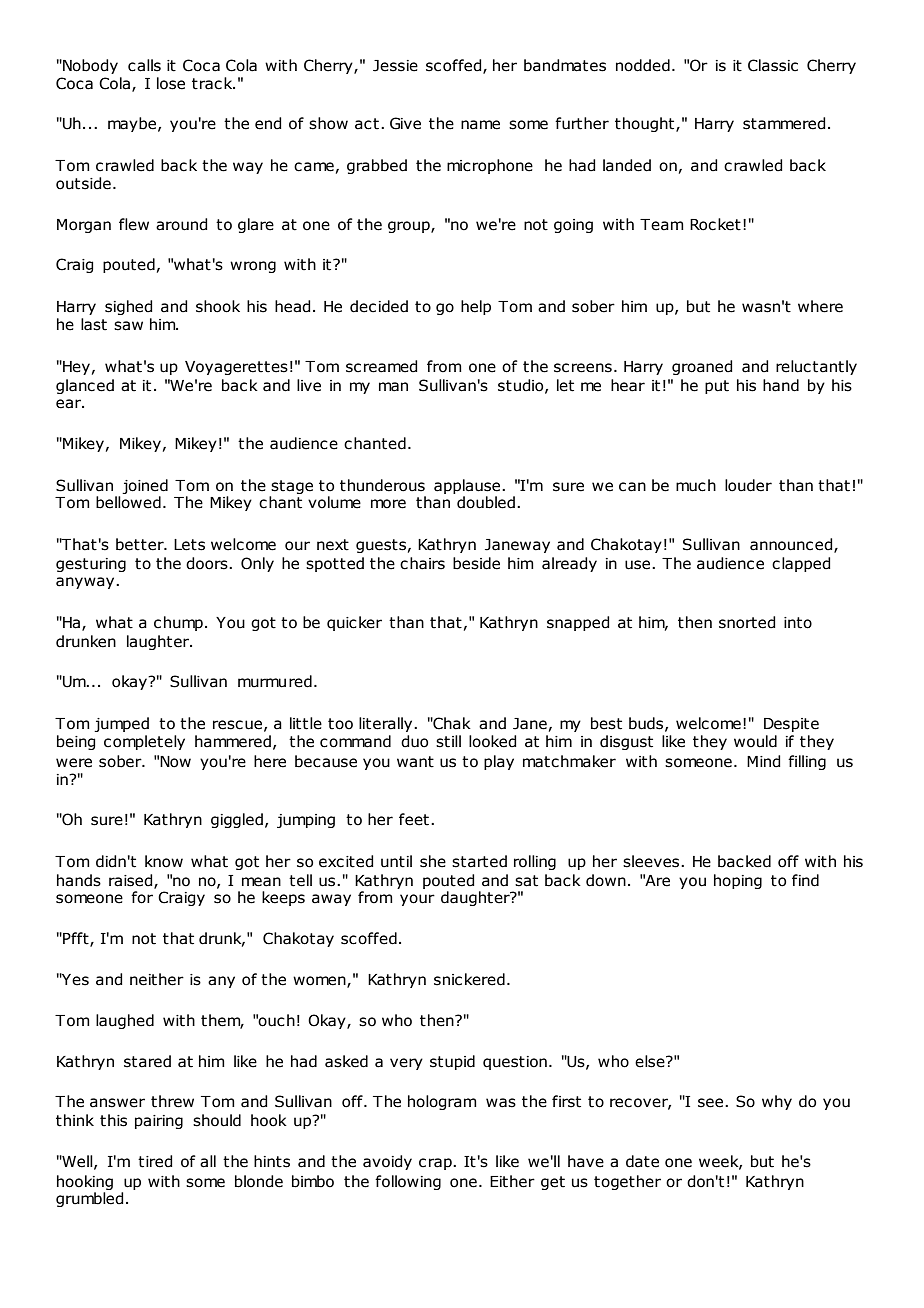 The width and height of the page is (924, 1308). Describe the element at coordinates (171, 83) in the page. I see `lose` at that location.
